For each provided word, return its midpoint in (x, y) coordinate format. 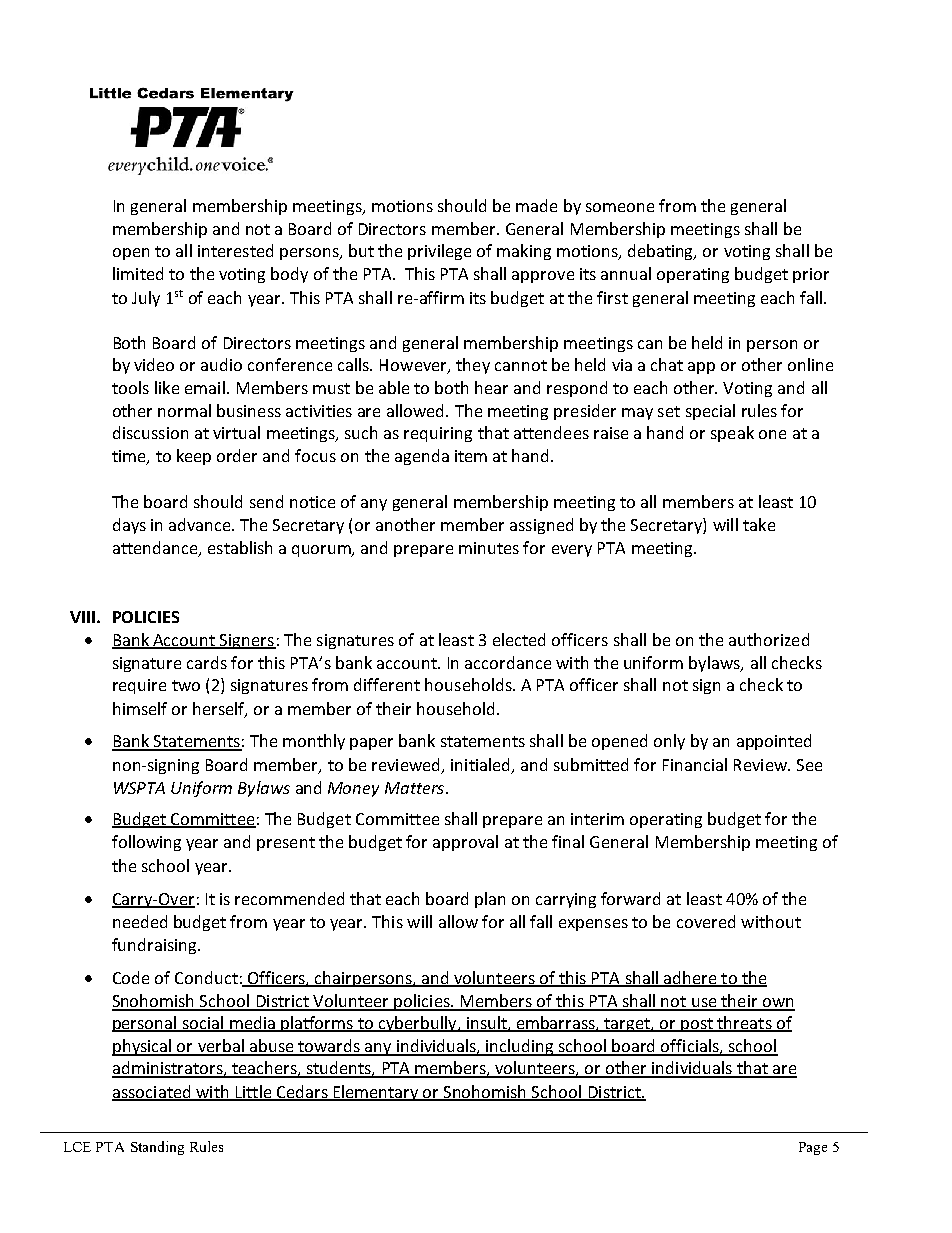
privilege (439, 252)
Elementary (376, 1093)
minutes (489, 548)
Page (813, 1148)
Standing (157, 1148)
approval (465, 843)
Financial (695, 764)
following (146, 843)
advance (201, 524)
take (759, 524)
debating (662, 252)
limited (138, 273)
